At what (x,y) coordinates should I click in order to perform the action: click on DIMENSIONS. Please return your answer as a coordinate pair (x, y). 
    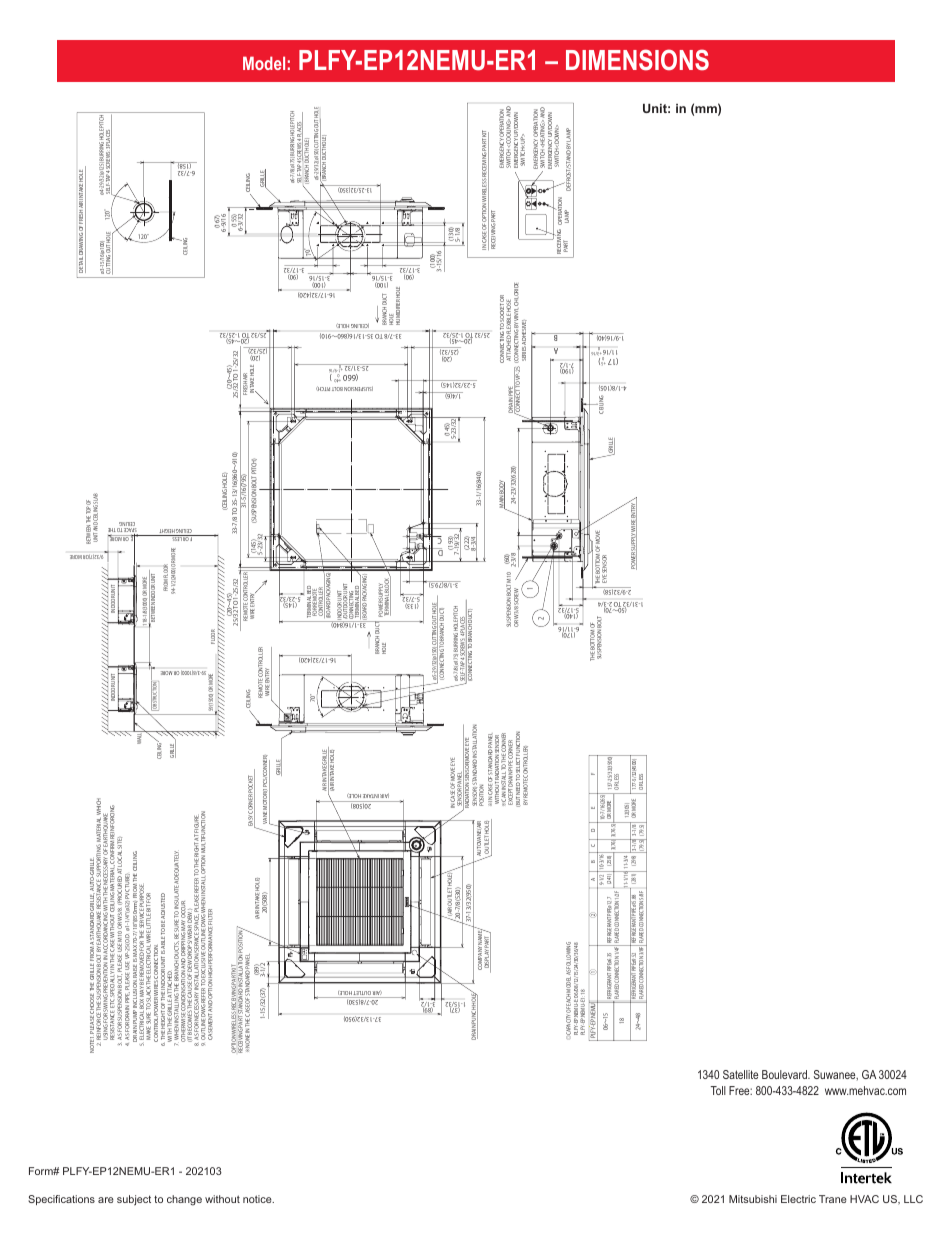
    Looking at the image, I should click on (637, 60).
